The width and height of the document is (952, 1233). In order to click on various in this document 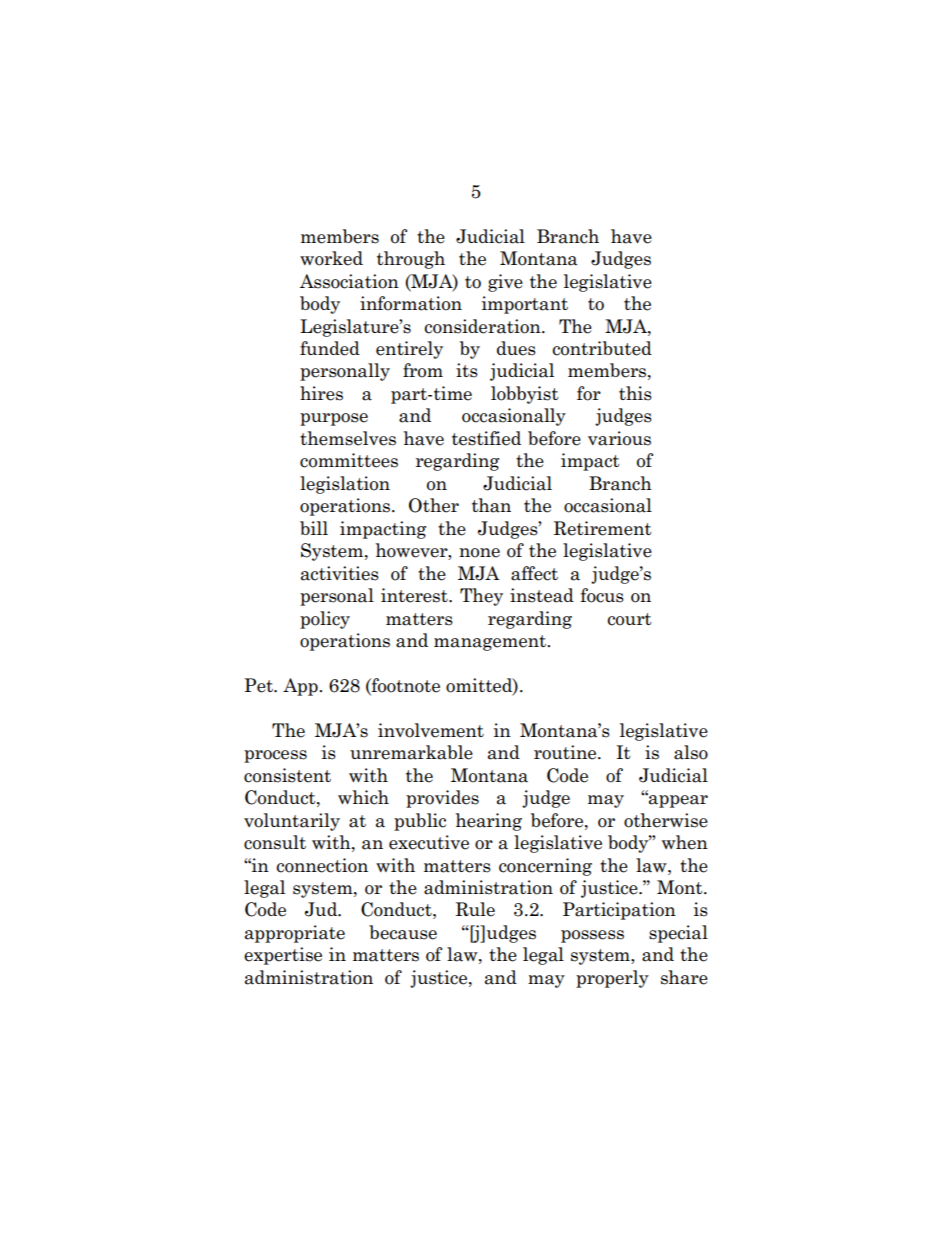, I will do `click(619, 438)`.
